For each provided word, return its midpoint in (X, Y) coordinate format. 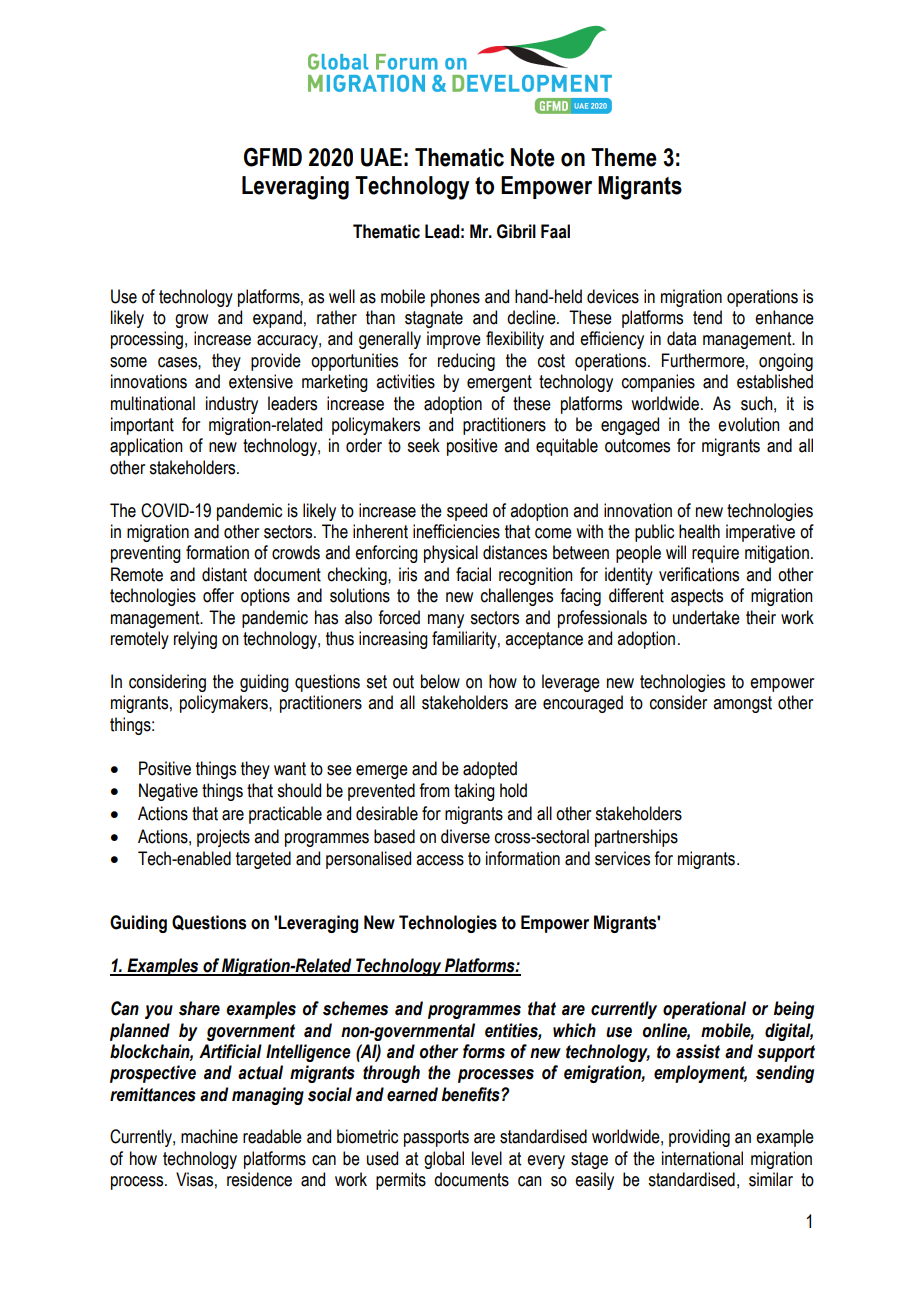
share (199, 1008)
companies (658, 383)
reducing (466, 362)
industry (232, 405)
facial (473, 574)
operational (704, 1010)
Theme (624, 157)
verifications (699, 574)
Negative (168, 792)
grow (191, 321)
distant (224, 574)
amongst (742, 704)
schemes (355, 1008)
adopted (490, 770)
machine (209, 1136)
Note (533, 157)
